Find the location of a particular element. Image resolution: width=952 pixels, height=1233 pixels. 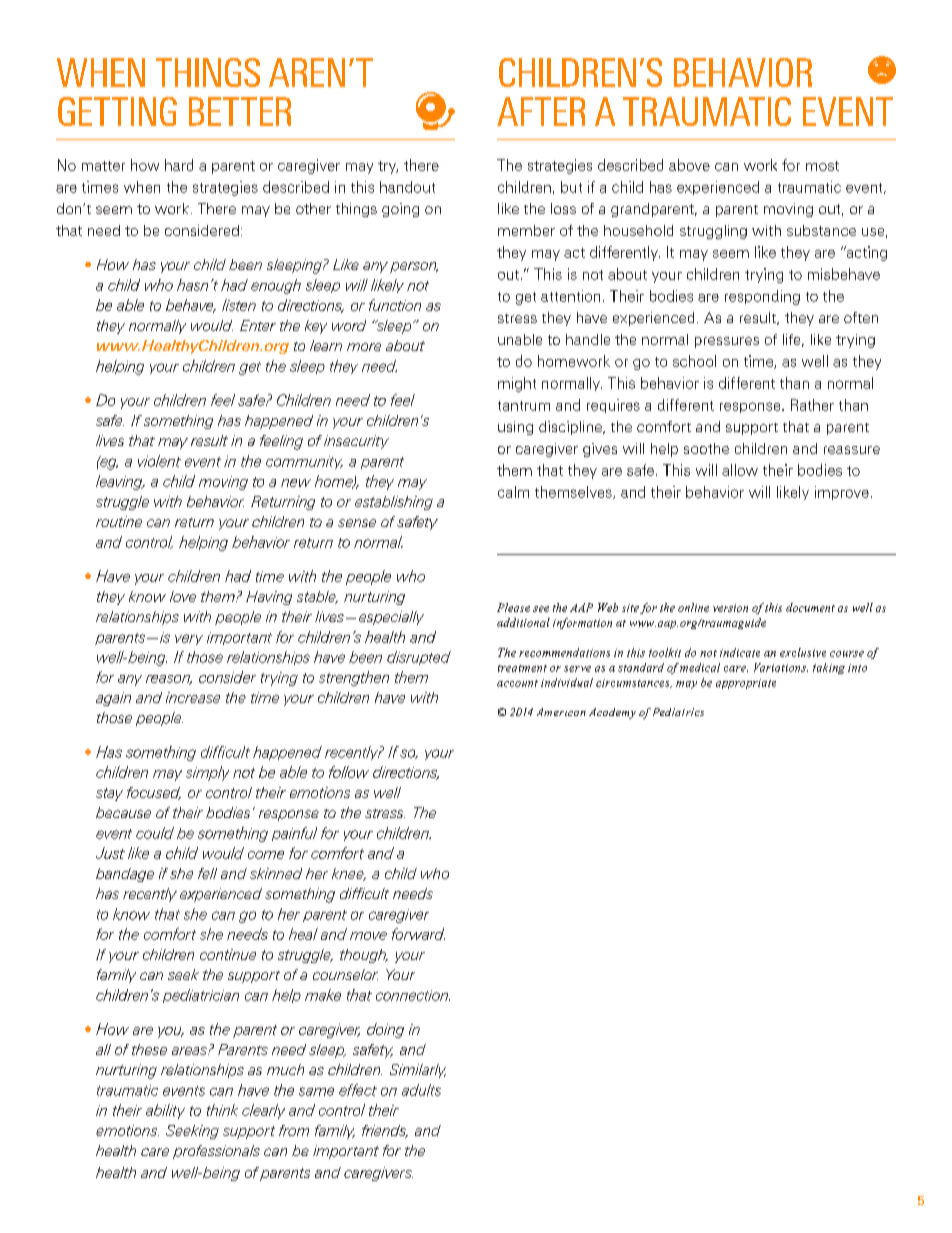

adults is located at coordinates (421, 1090).
